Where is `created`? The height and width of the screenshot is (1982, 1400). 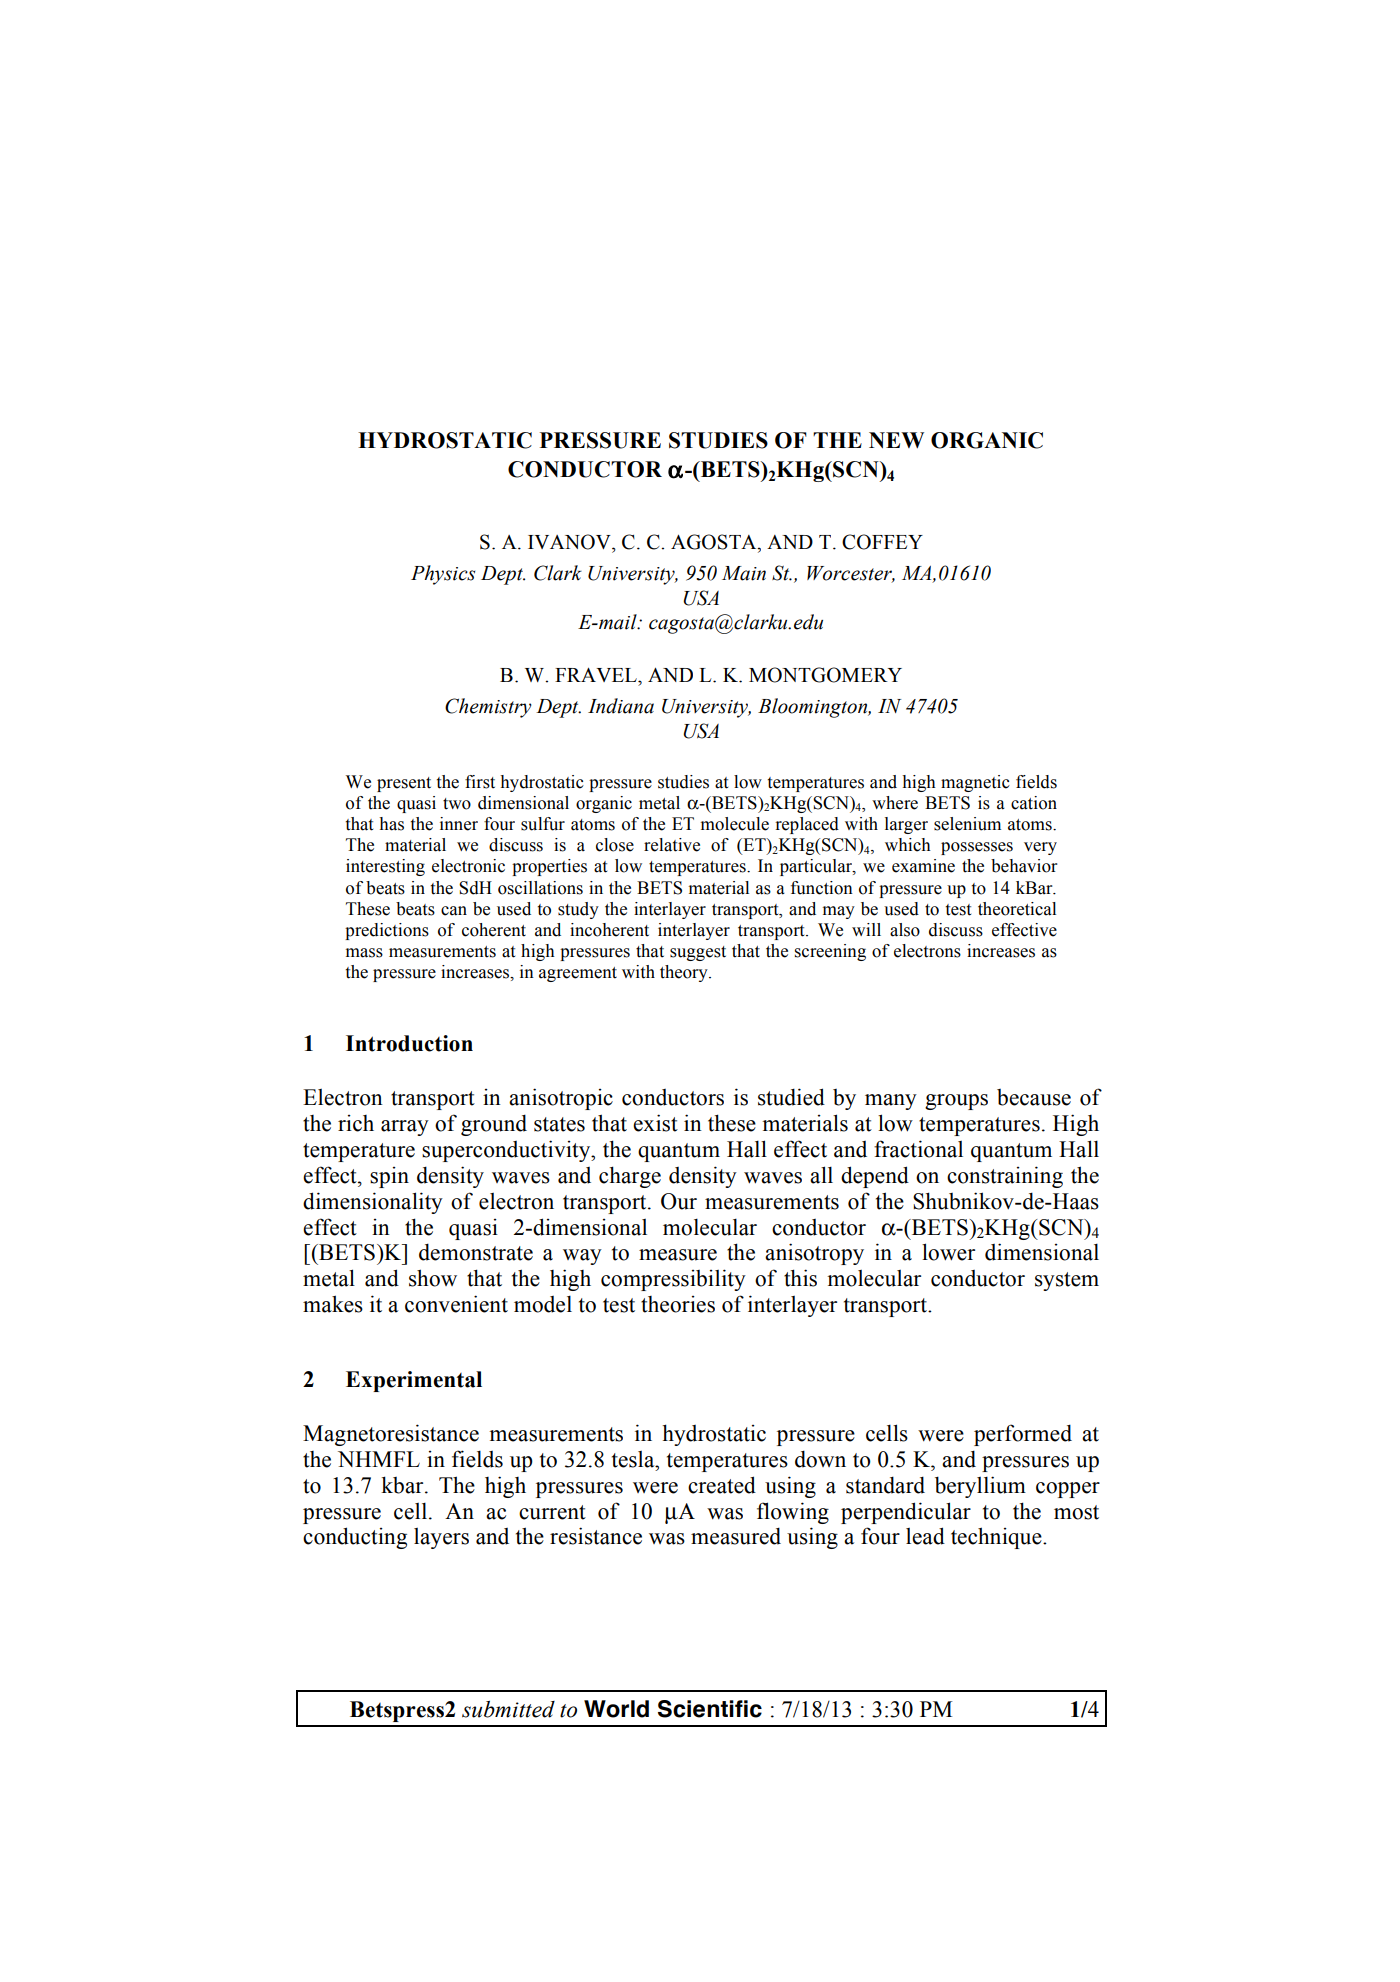 created is located at coordinates (722, 1485).
